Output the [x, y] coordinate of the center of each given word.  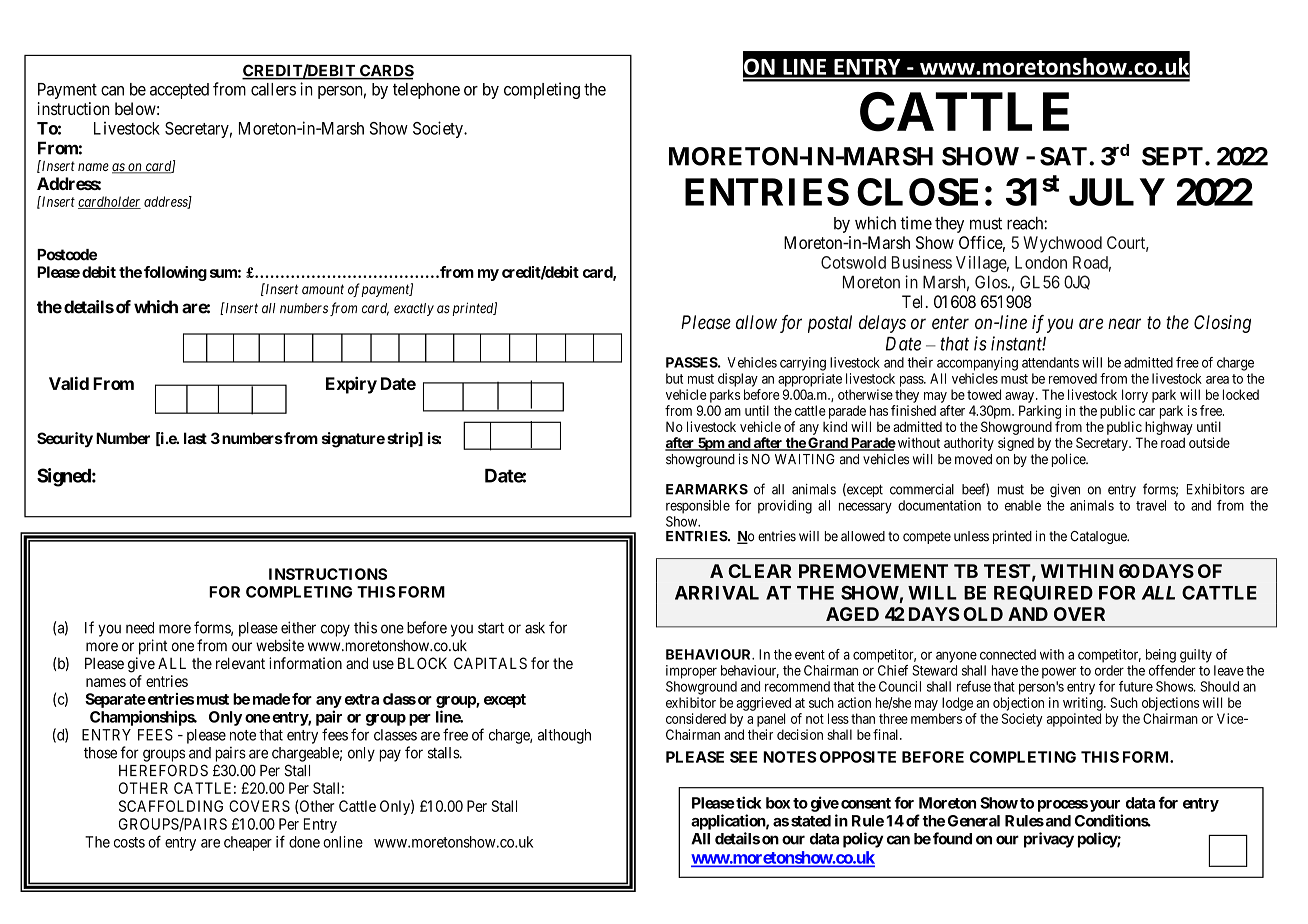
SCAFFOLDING [171, 806]
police [1069, 460]
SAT [1063, 156]
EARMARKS [707, 489]
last [195, 438]
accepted [179, 91]
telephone [426, 91]
